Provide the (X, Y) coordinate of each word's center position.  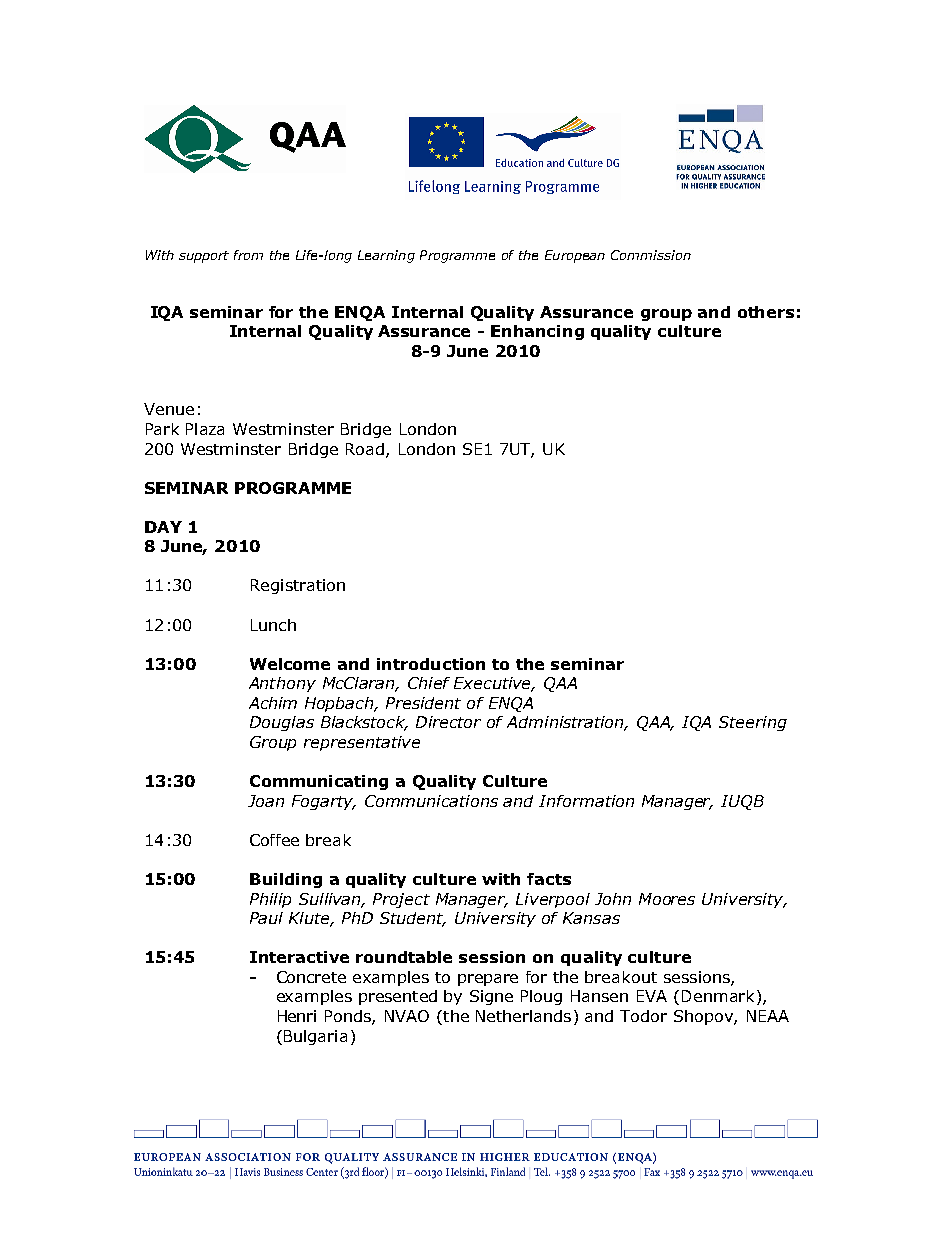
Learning (386, 256)
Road (366, 450)
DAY (163, 527)
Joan (266, 801)
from (248, 255)
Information (586, 801)
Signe (491, 997)
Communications (431, 801)
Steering (753, 723)
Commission (651, 255)
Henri (297, 1016)
